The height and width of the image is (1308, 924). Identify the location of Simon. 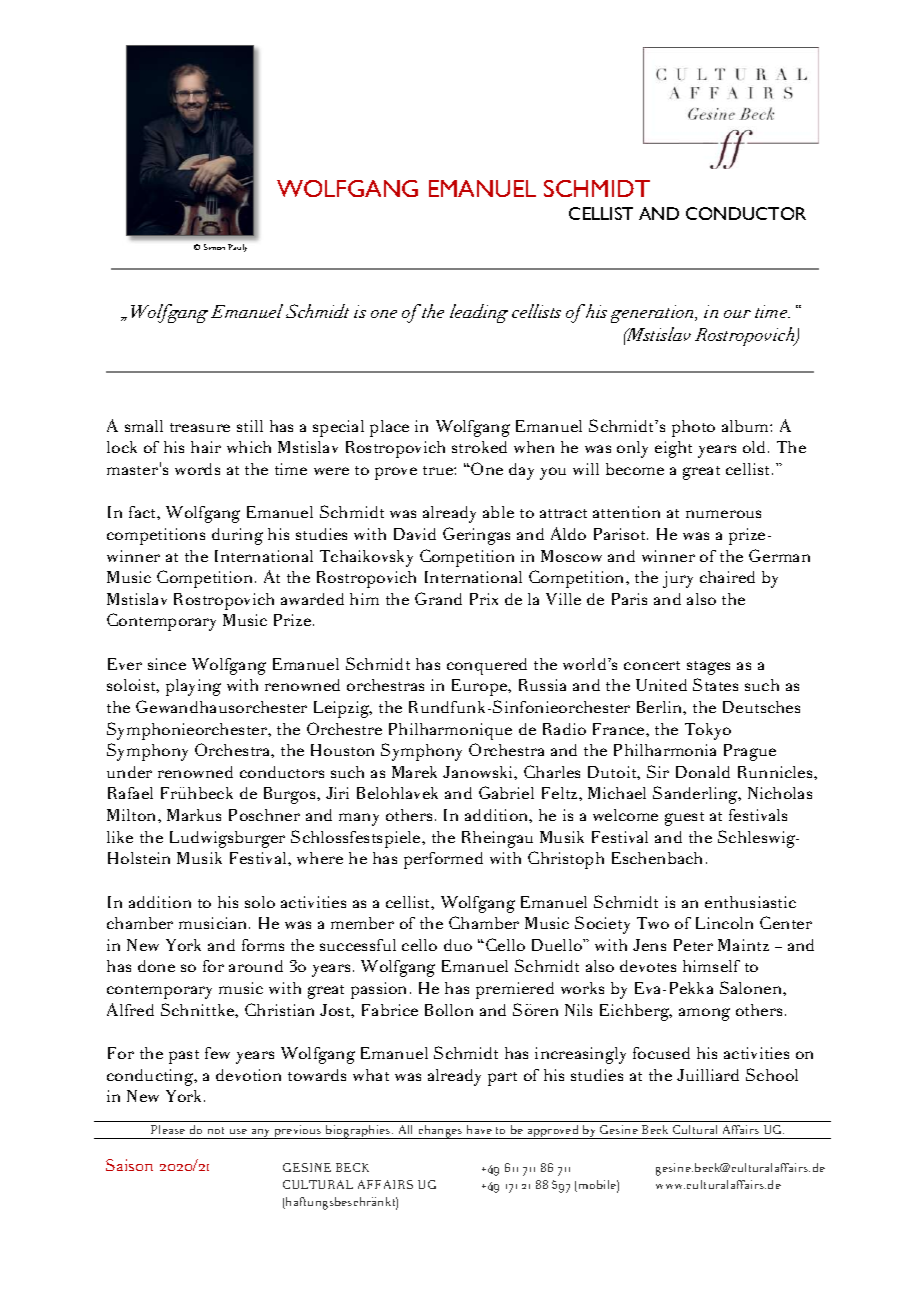
(214, 247).
